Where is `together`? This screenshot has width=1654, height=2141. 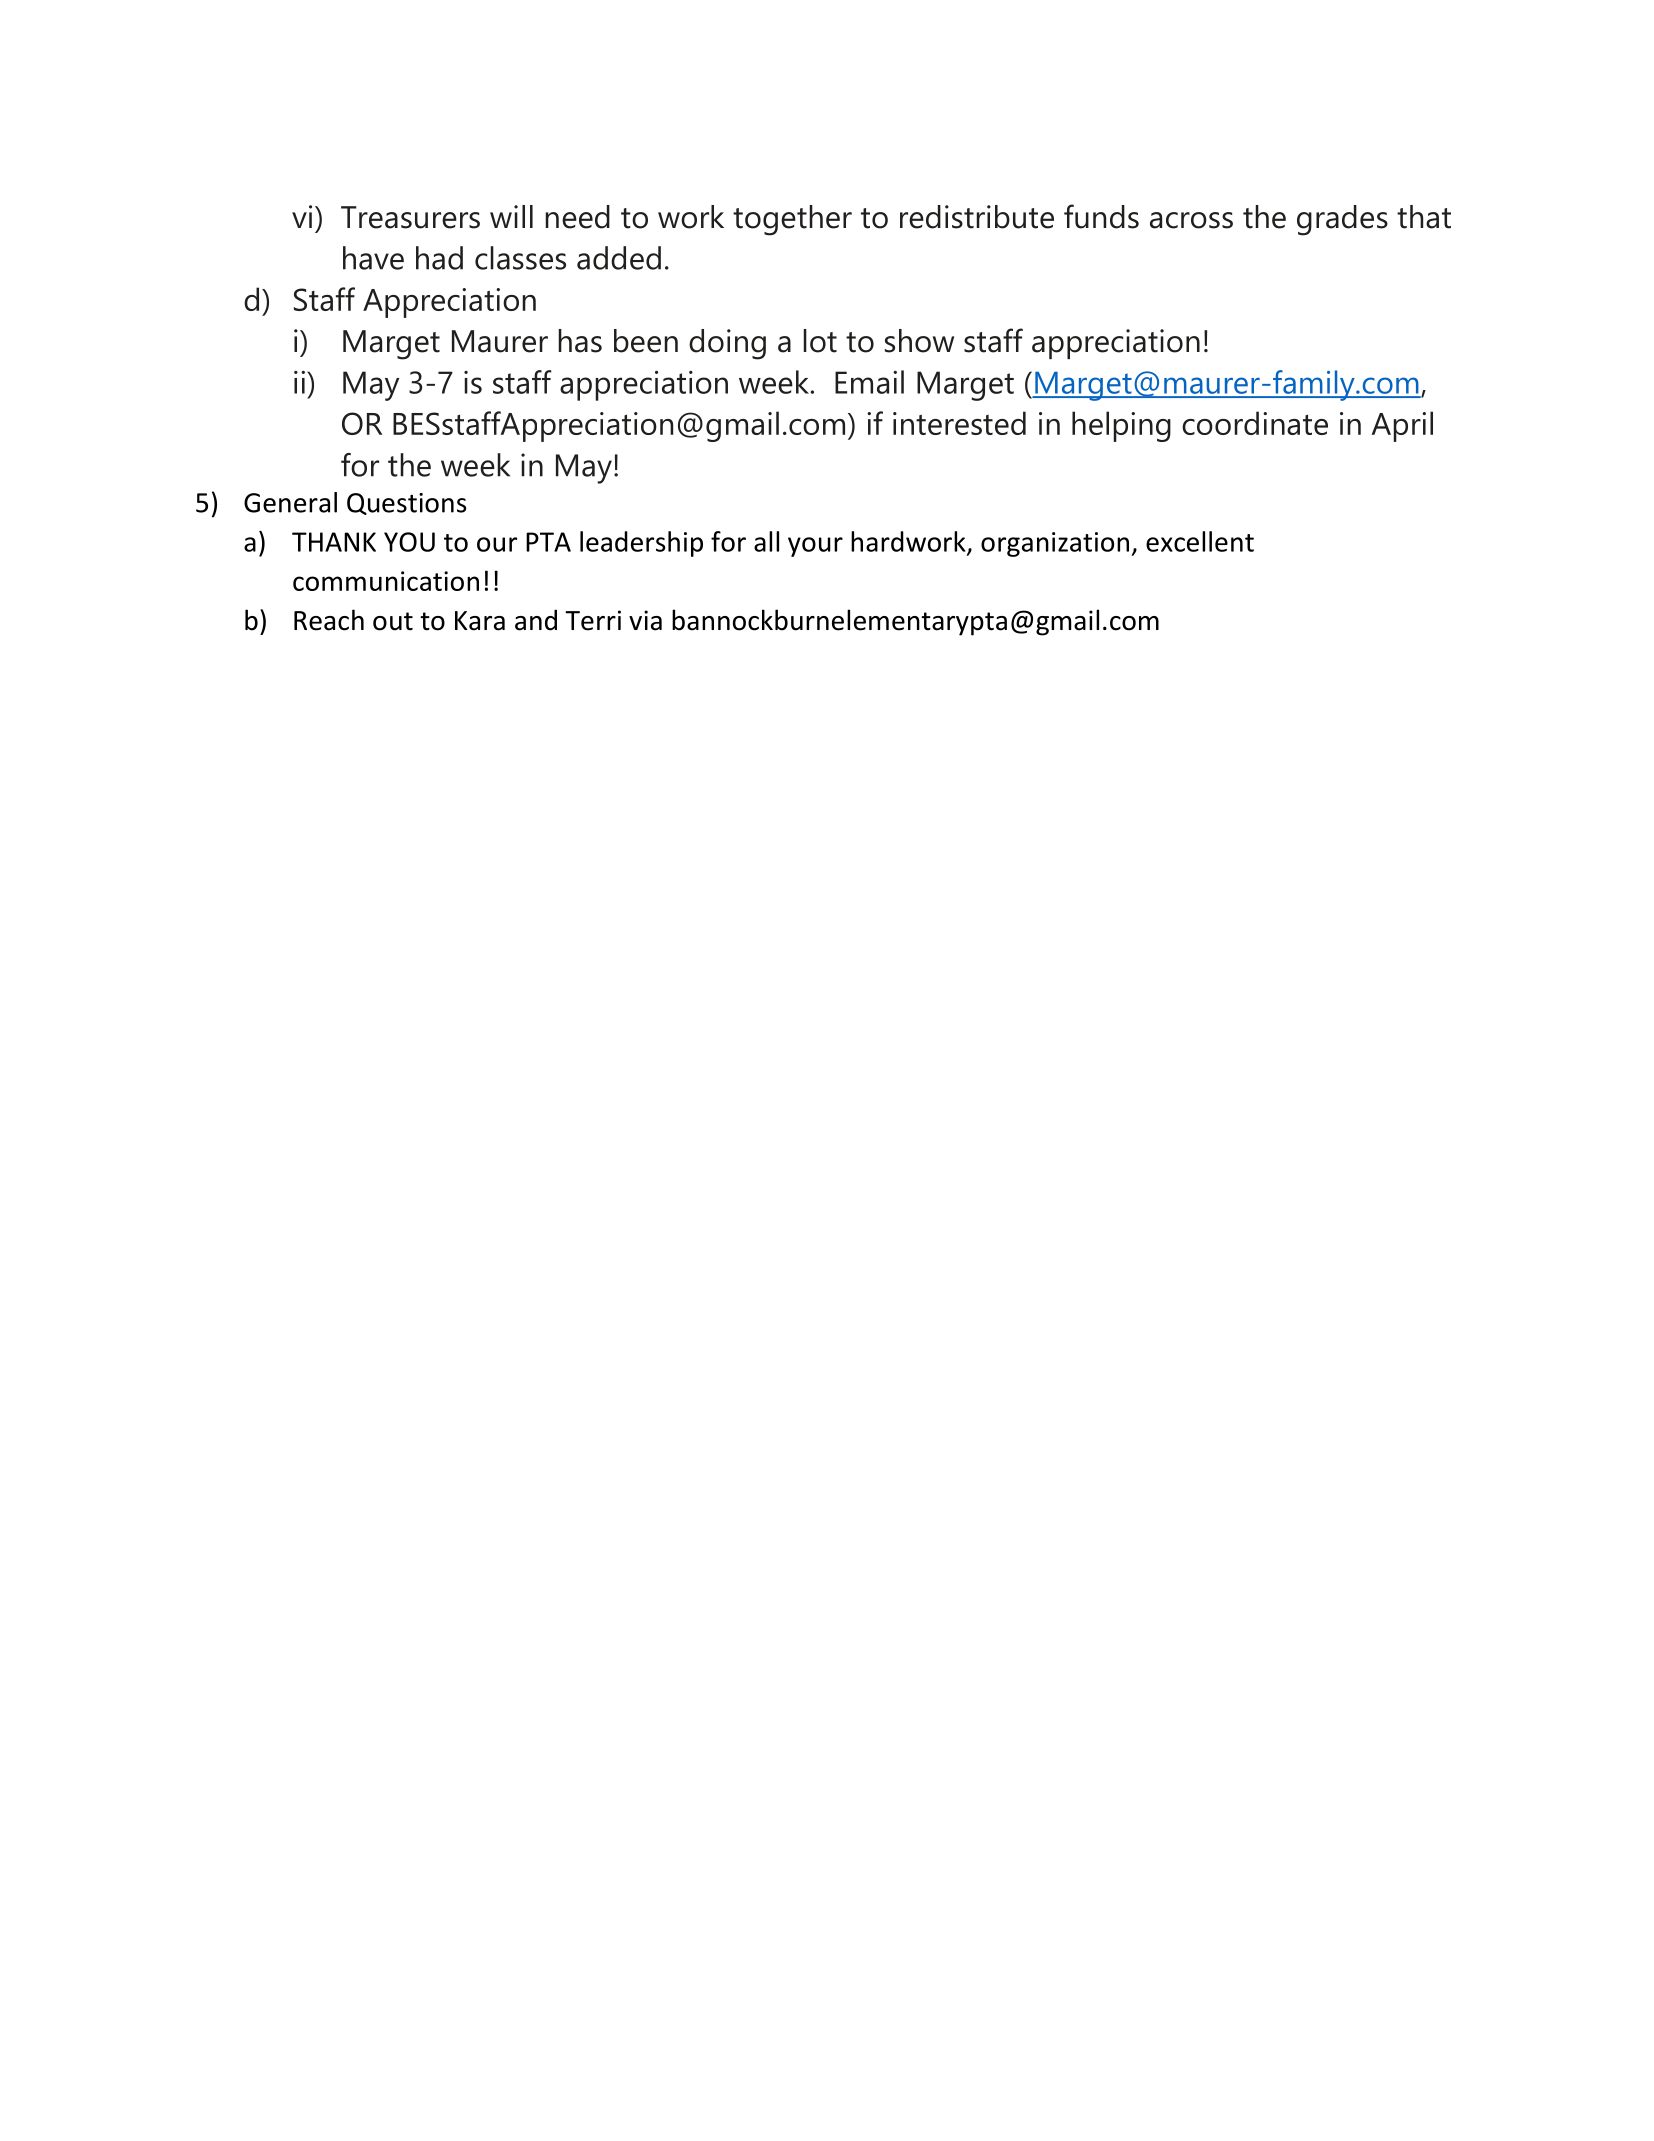 together is located at coordinates (792, 220).
